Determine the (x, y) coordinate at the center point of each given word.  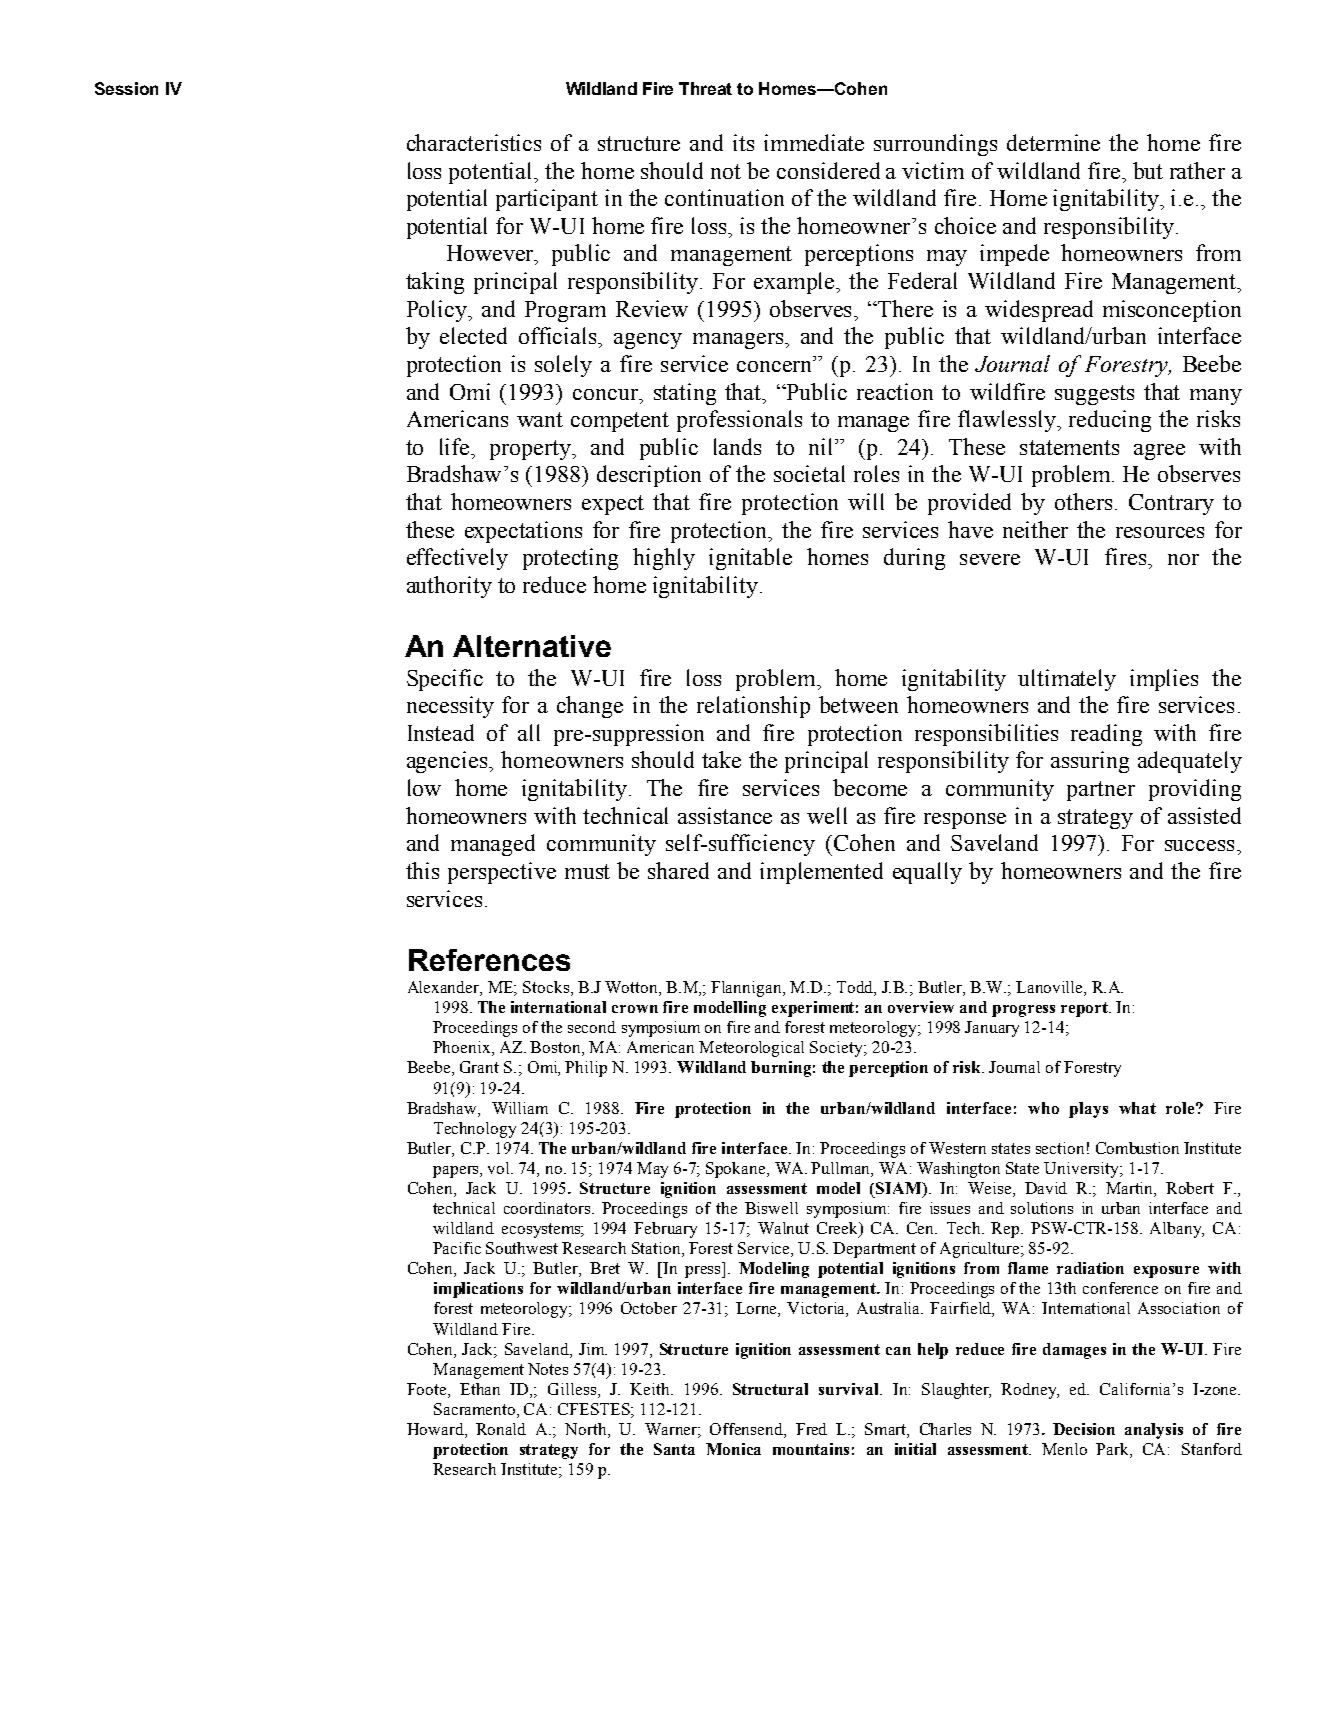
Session (126, 88)
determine (1053, 142)
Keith (651, 1389)
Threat (705, 88)
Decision (1084, 1429)
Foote (428, 1389)
